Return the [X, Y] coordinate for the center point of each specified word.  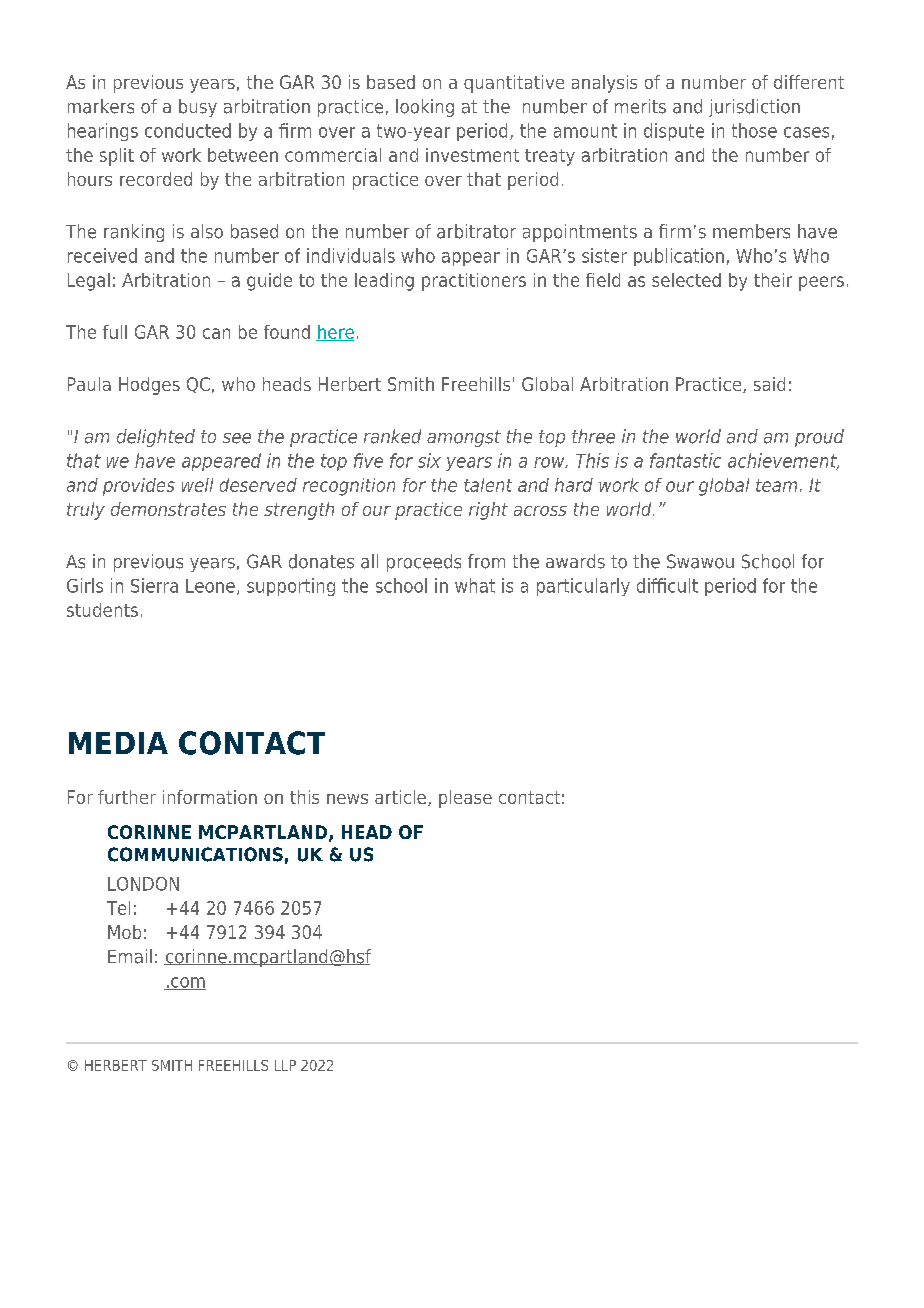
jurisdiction [754, 108]
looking [425, 108]
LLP [285, 1065]
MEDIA [118, 743]
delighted [156, 438]
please [465, 799]
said [769, 384]
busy [198, 108]
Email [130, 956]
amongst [464, 438]
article [402, 798]
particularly [583, 587]
